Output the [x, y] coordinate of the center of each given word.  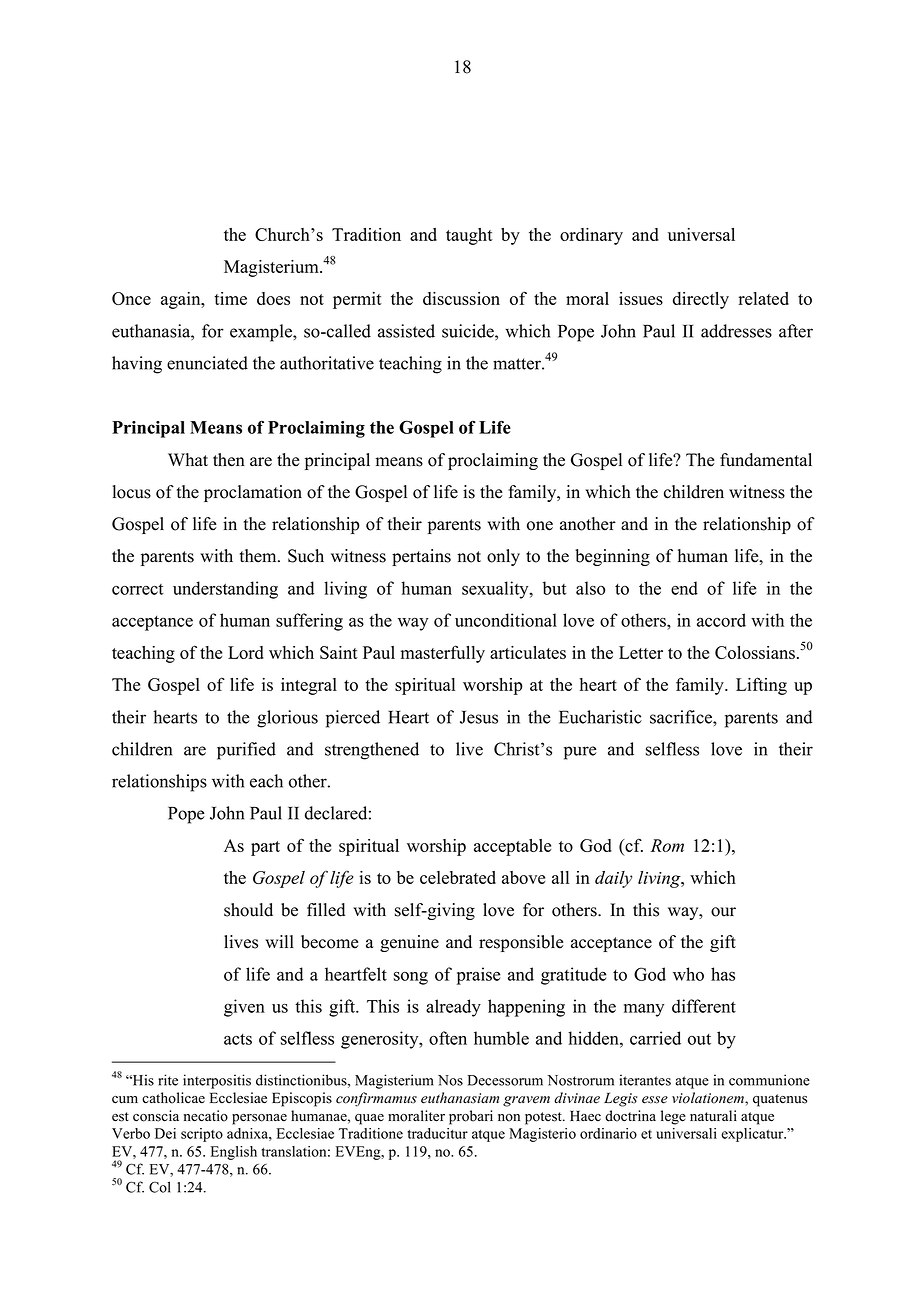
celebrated [458, 877]
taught [469, 236]
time [230, 298]
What [188, 459]
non [509, 1118]
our [723, 912]
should [248, 910]
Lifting [761, 686]
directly [701, 300]
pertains [421, 557]
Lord [246, 652]
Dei [165, 1133]
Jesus [479, 717]
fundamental [766, 460]
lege [673, 1117]
